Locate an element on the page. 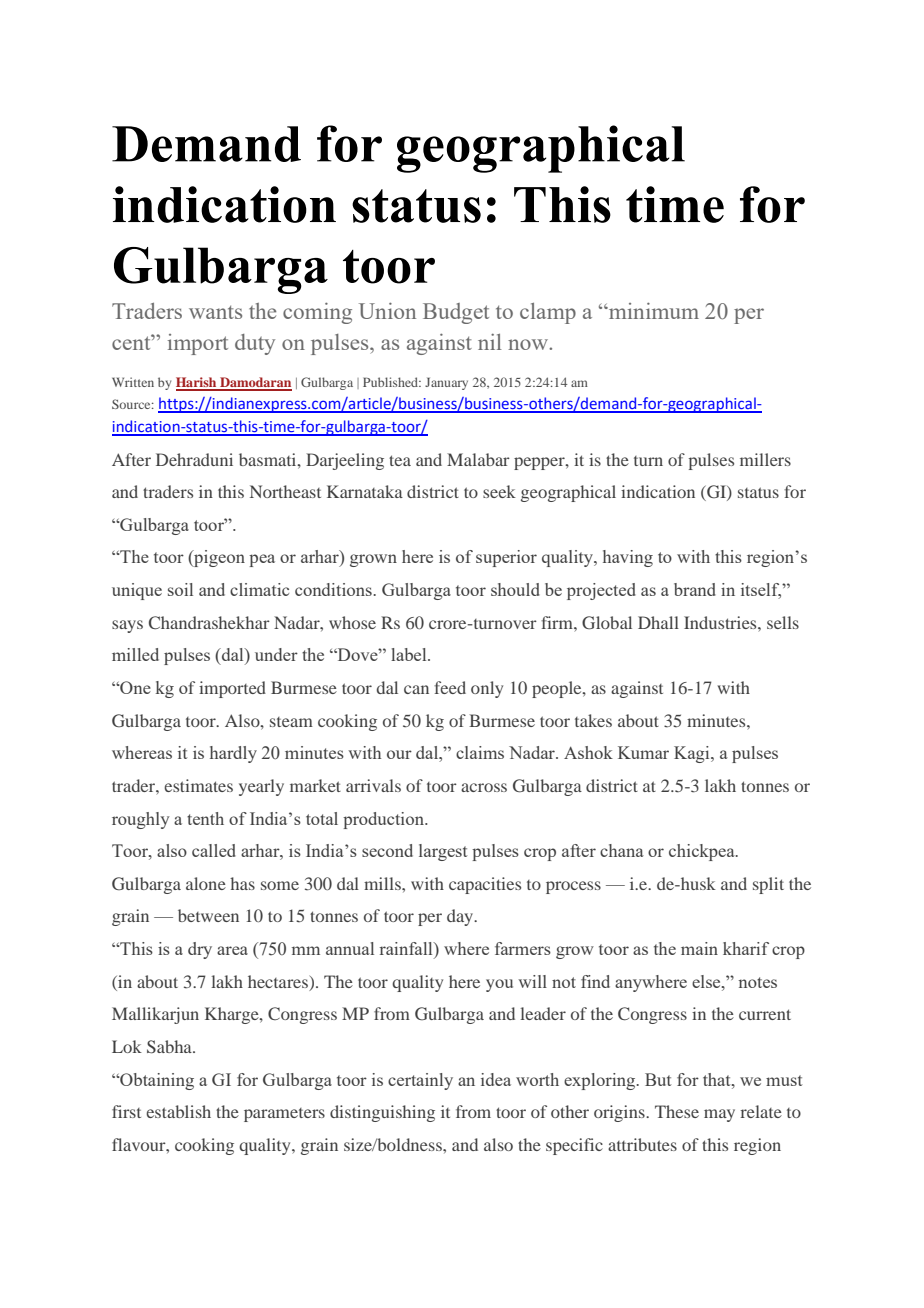 The image size is (924, 1308). may is located at coordinates (719, 1115).
